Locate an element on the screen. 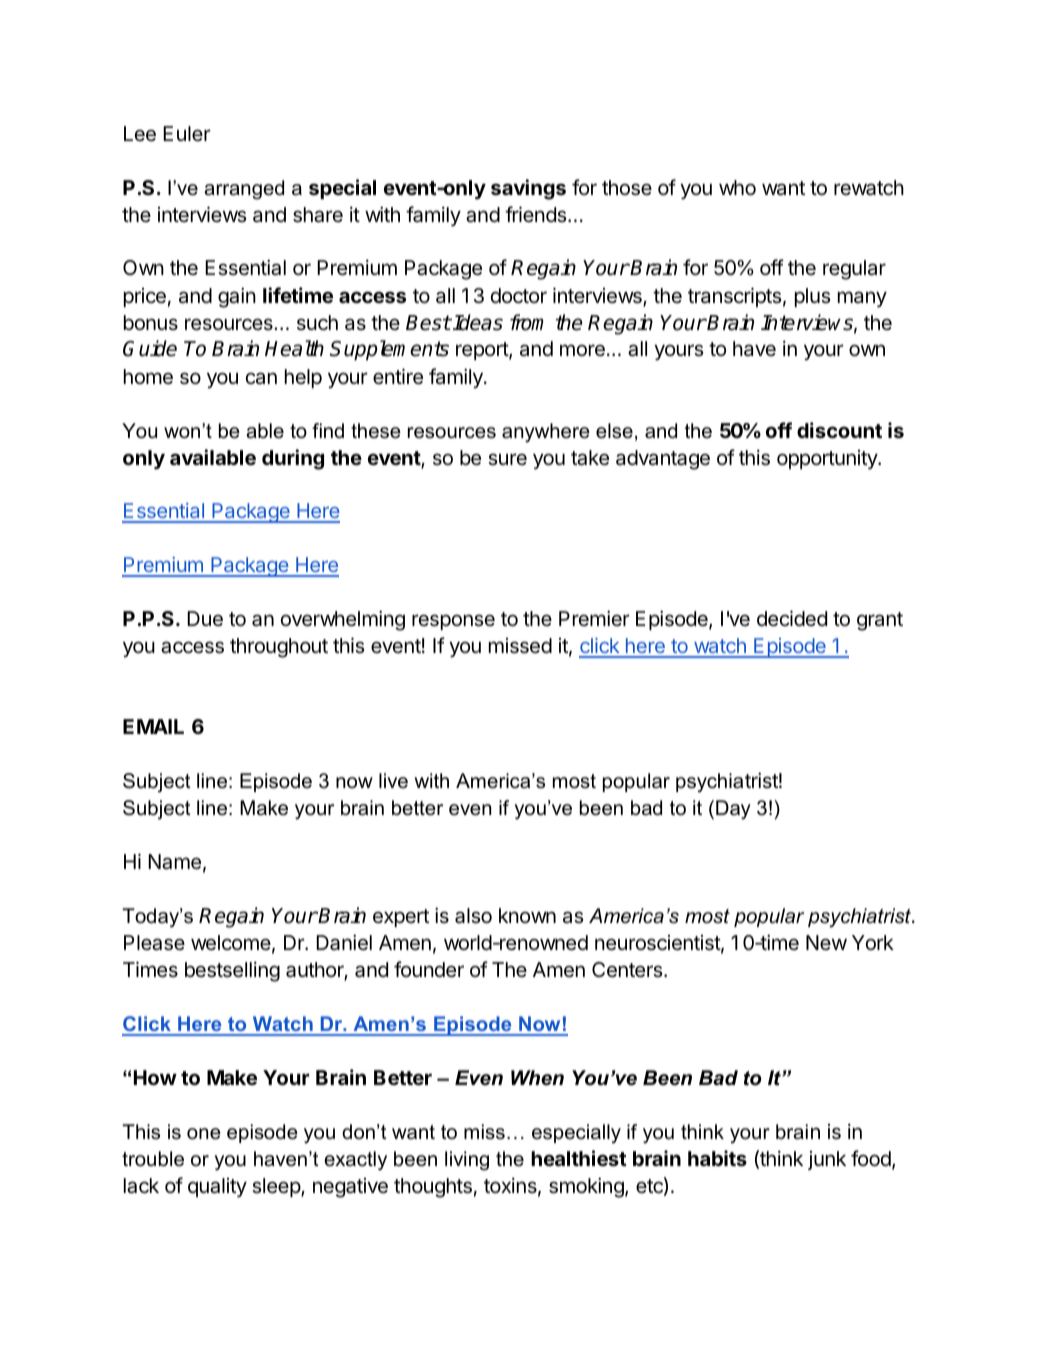  Name is located at coordinates (174, 862).
